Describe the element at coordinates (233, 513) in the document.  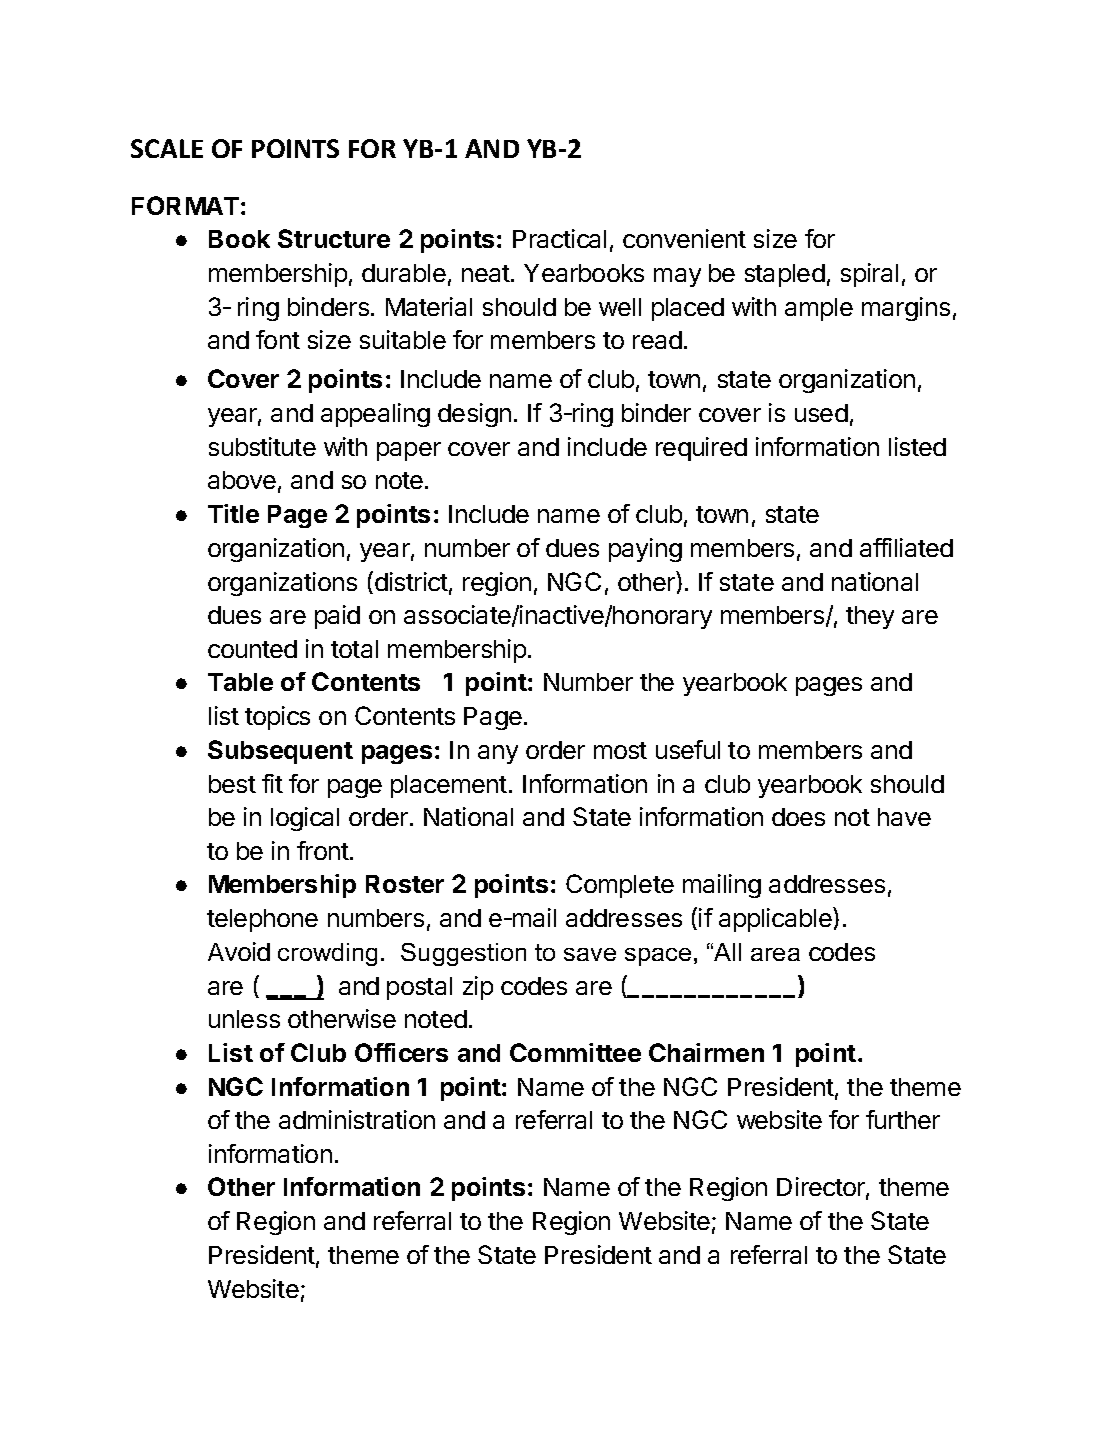
I see `Title` at that location.
